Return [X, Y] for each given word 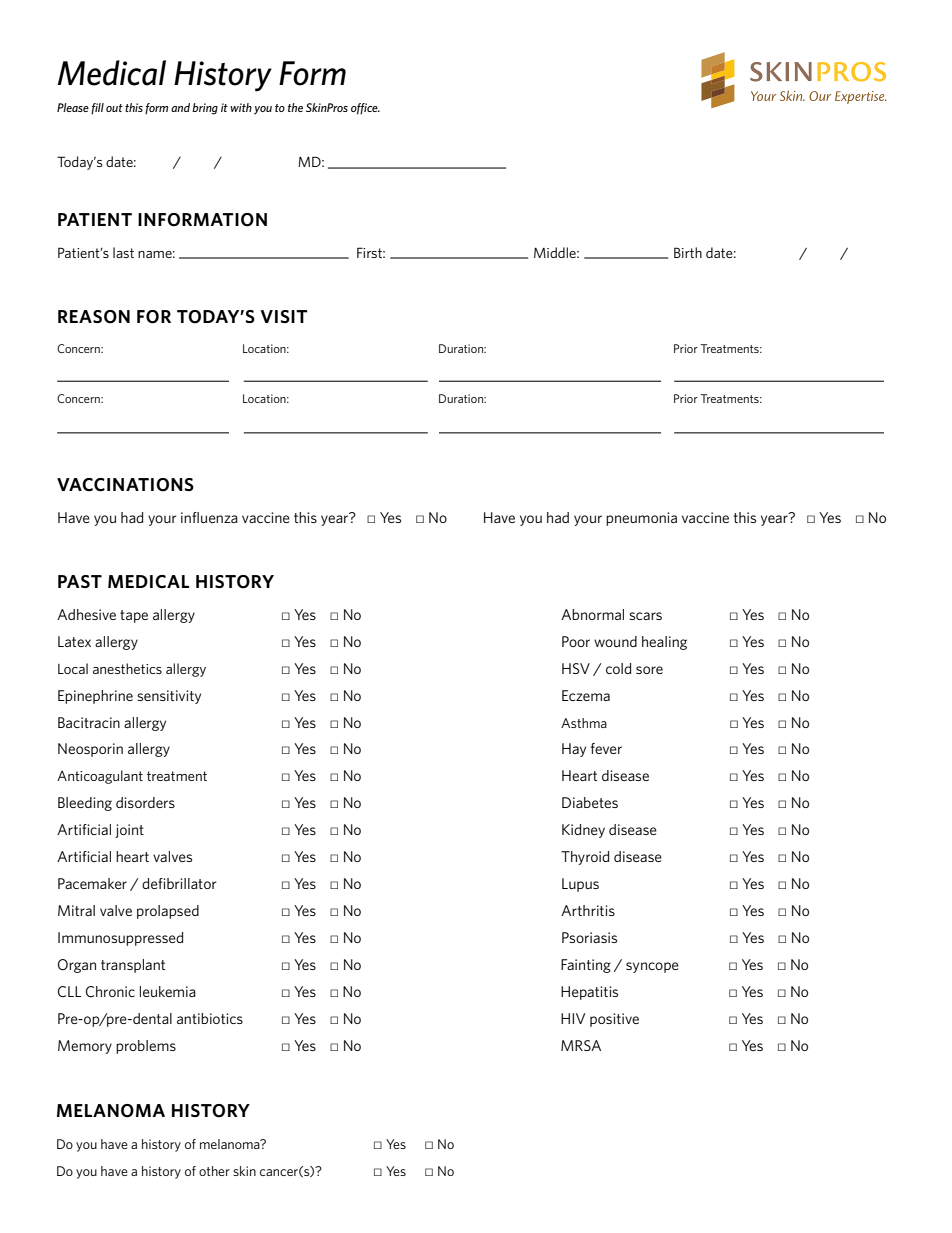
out [114, 108]
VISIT [284, 316]
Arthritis [588, 910]
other [214, 1171]
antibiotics [210, 1018]
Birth [688, 252]
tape [134, 616]
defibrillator [179, 883]
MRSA [581, 1045]
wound [615, 641]
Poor [576, 641]
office [365, 109]
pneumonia [641, 519]
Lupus [580, 885]
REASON [94, 317]
